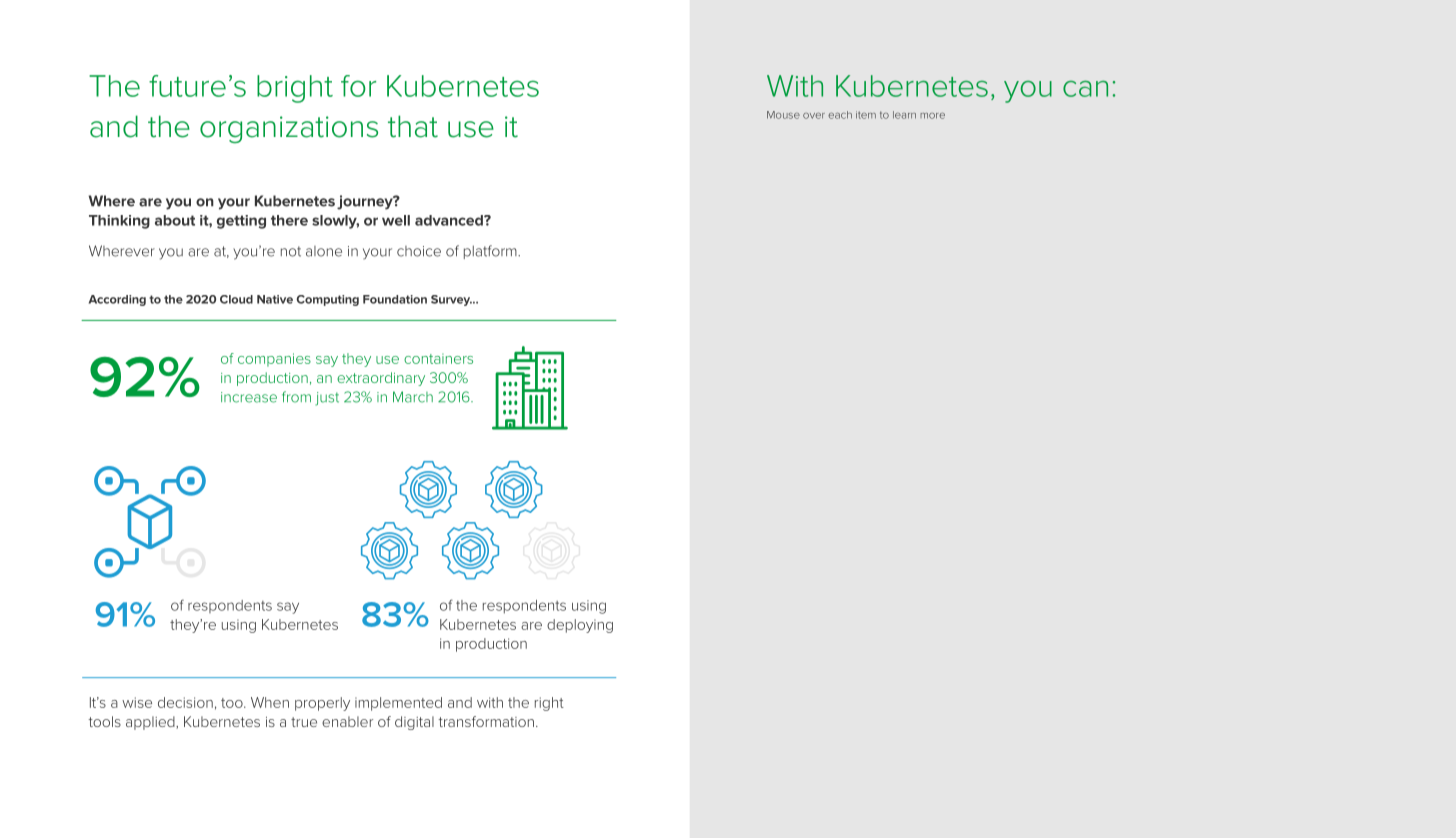  Describe the element at coordinates (932, 116) in the document. I see `more` at that location.
